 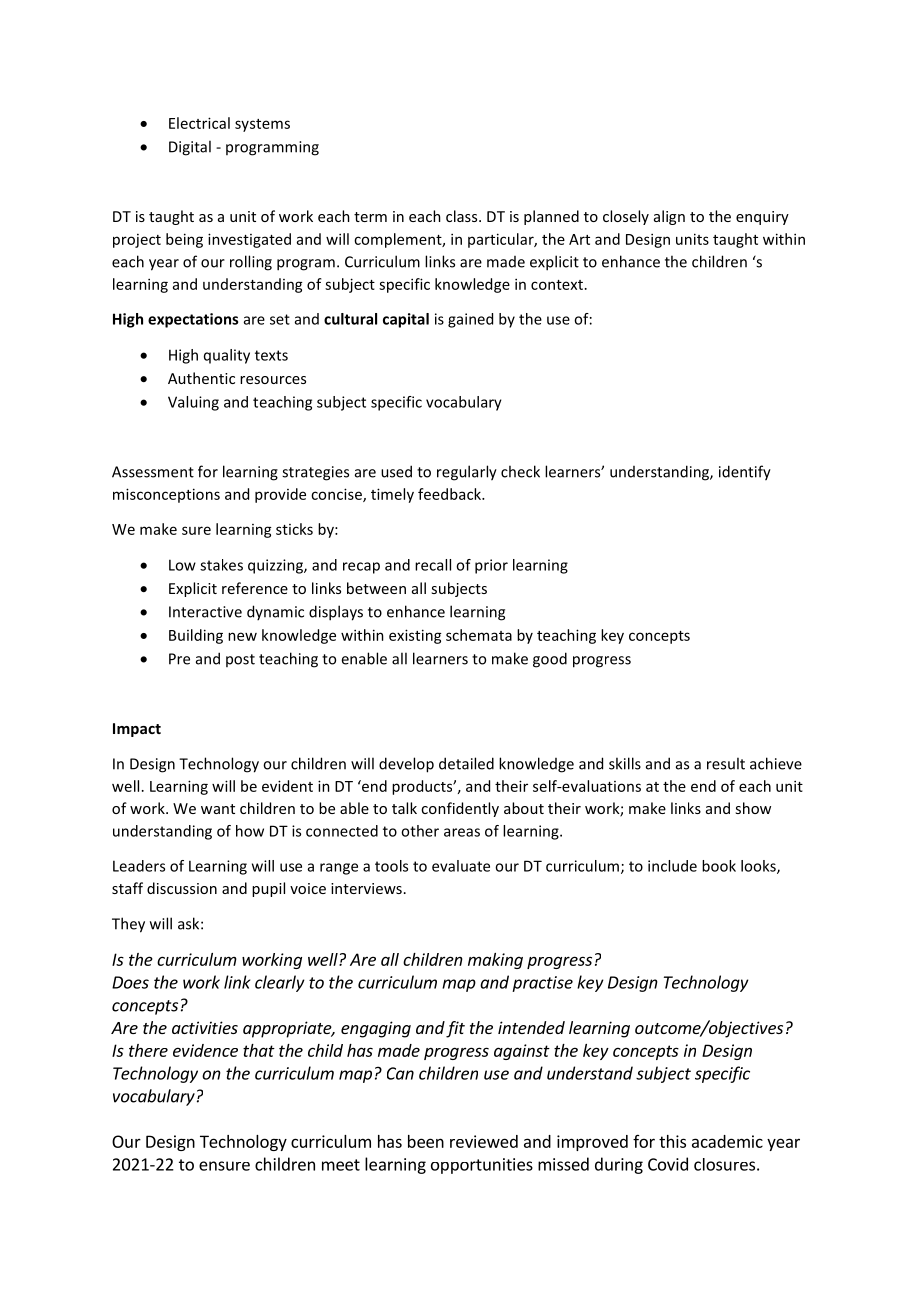 What do you see at coordinates (550, 660) in the image?
I see `good` at bounding box center [550, 660].
